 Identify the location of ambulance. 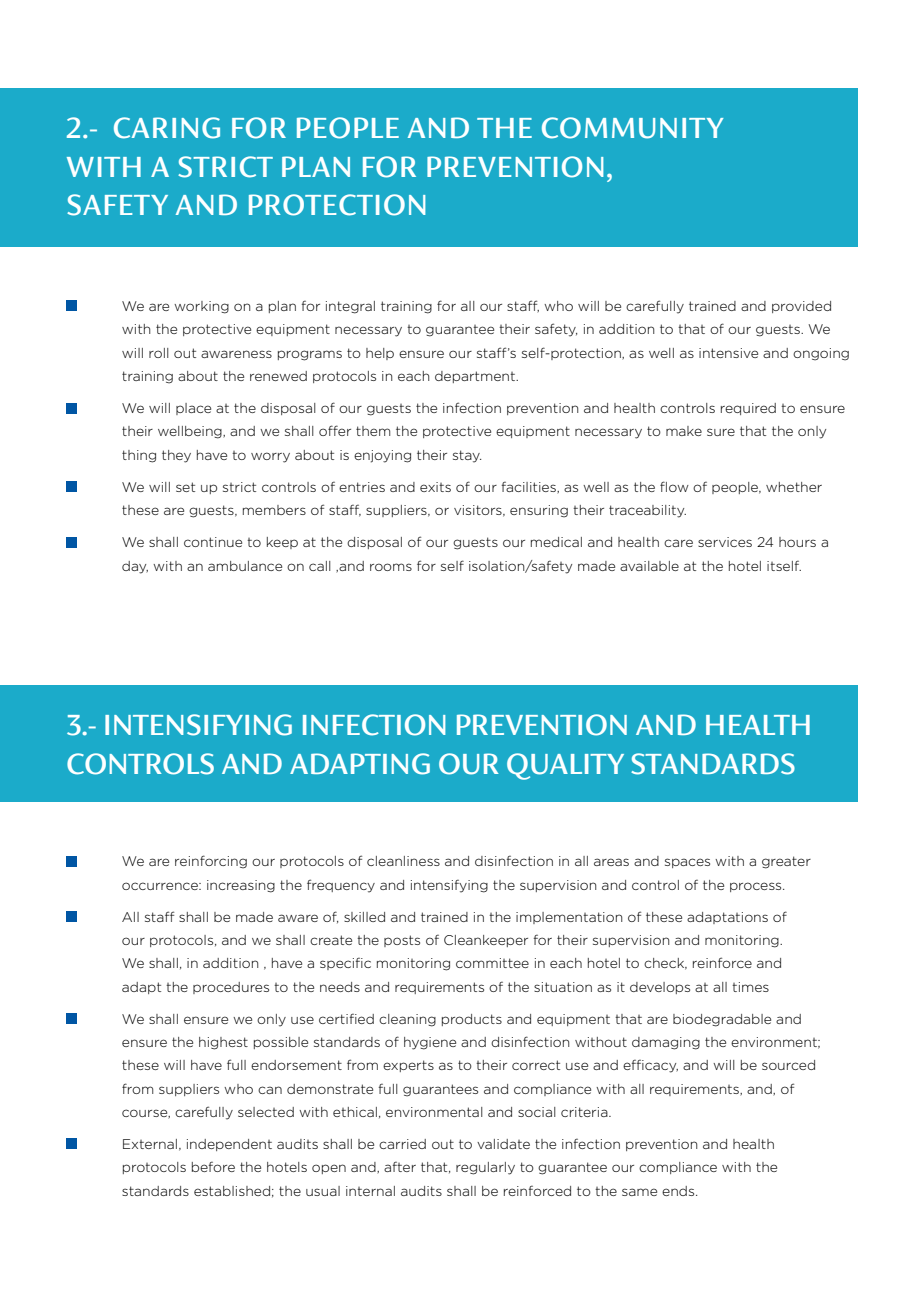
(245, 566).
